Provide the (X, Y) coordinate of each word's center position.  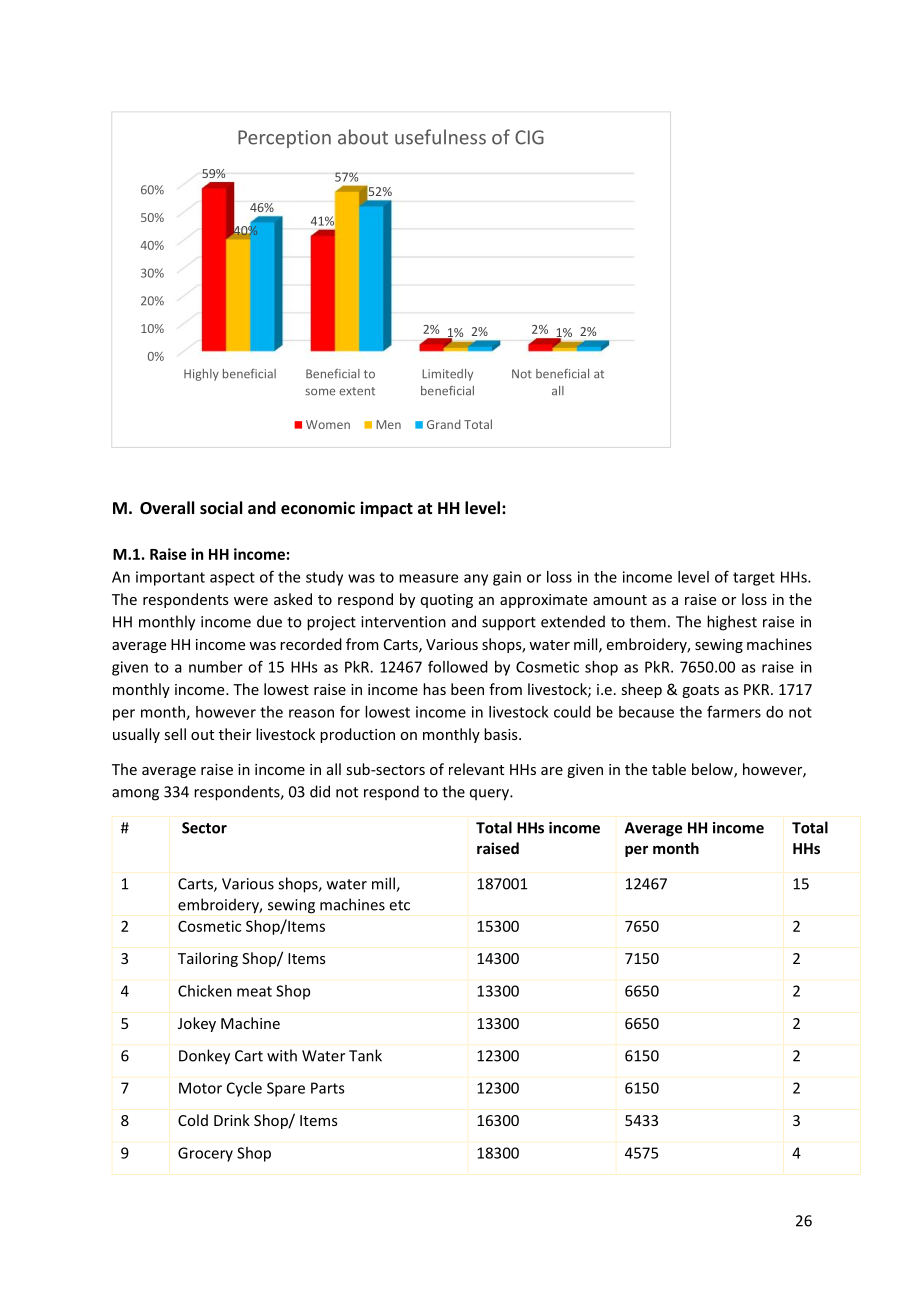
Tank (365, 1055)
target (754, 579)
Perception (284, 139)
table (669, 769)
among (135, 795)
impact (386, 509)
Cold (193, 1120)
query (490, 795)
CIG (529, 137)
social (221, 507)
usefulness (440, 137)
